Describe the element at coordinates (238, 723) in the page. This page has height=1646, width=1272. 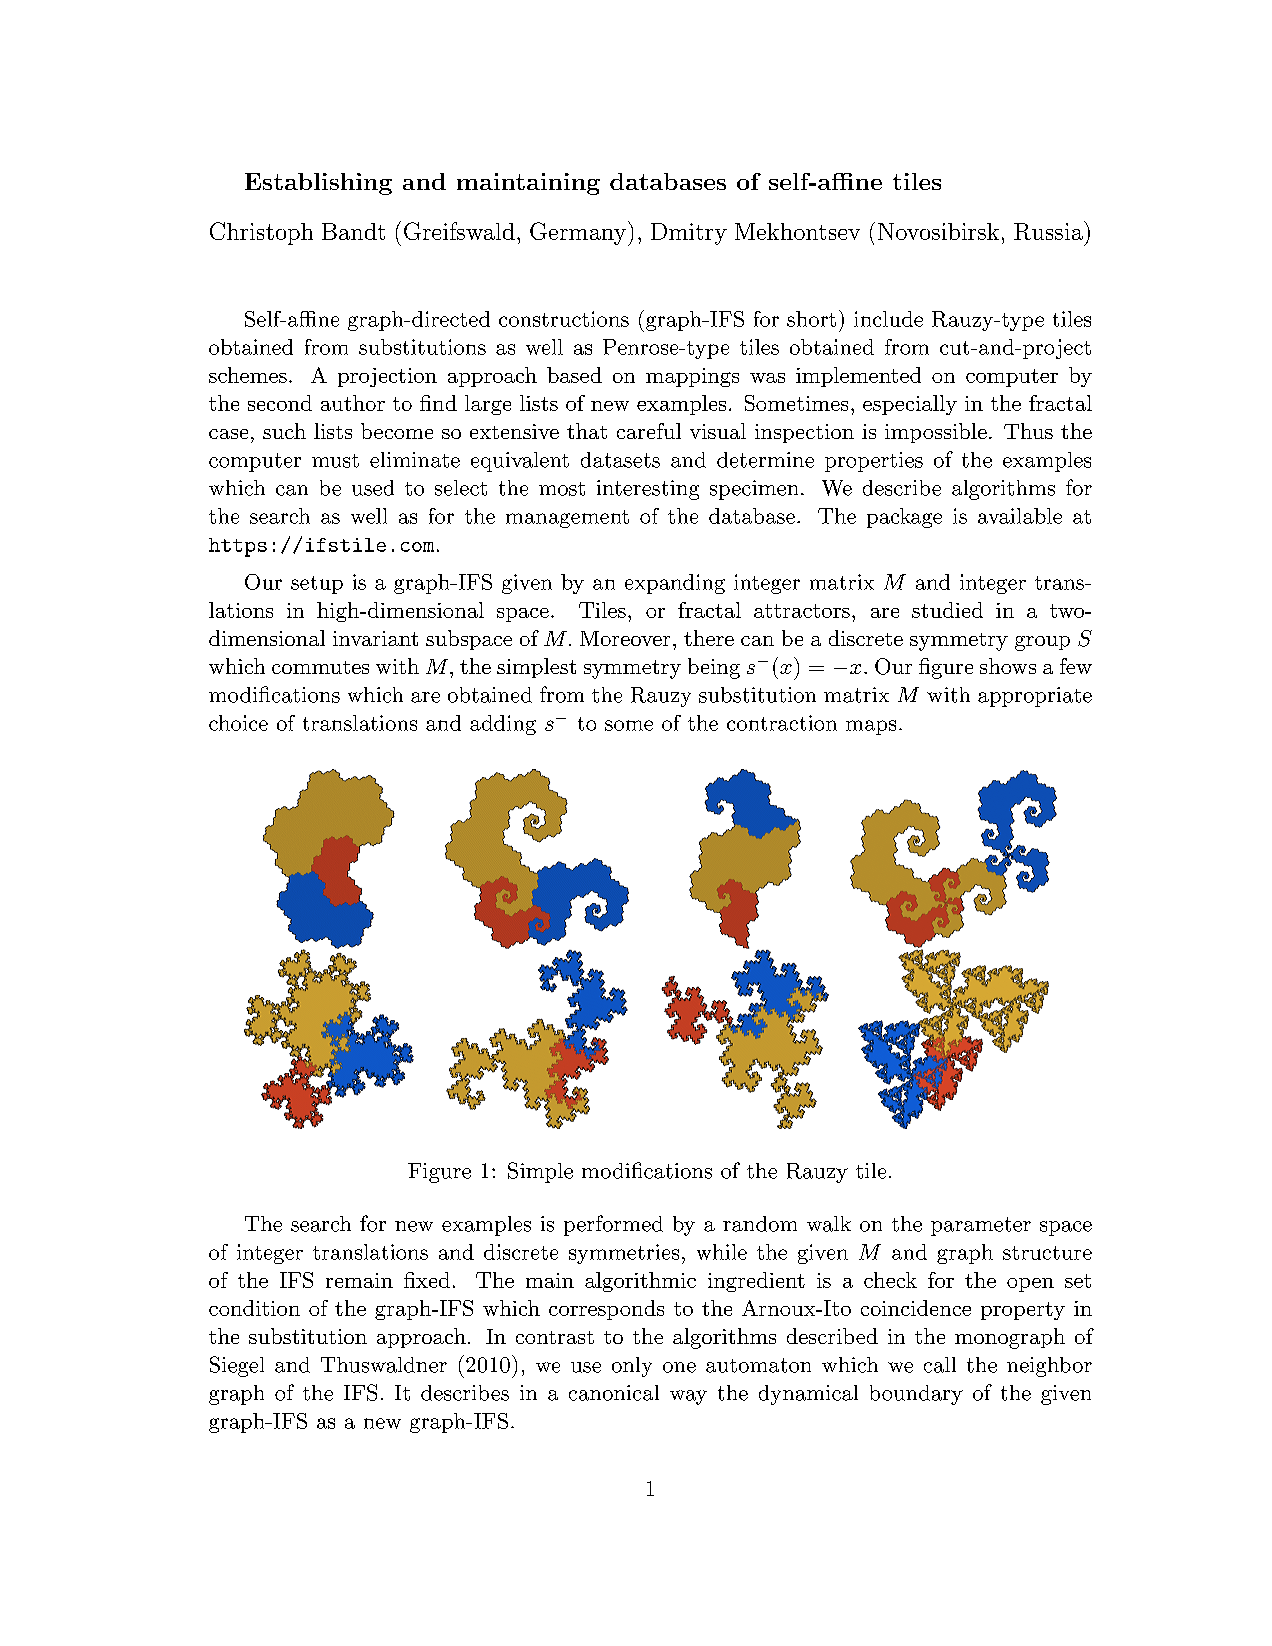
I see `choice` at that location.
